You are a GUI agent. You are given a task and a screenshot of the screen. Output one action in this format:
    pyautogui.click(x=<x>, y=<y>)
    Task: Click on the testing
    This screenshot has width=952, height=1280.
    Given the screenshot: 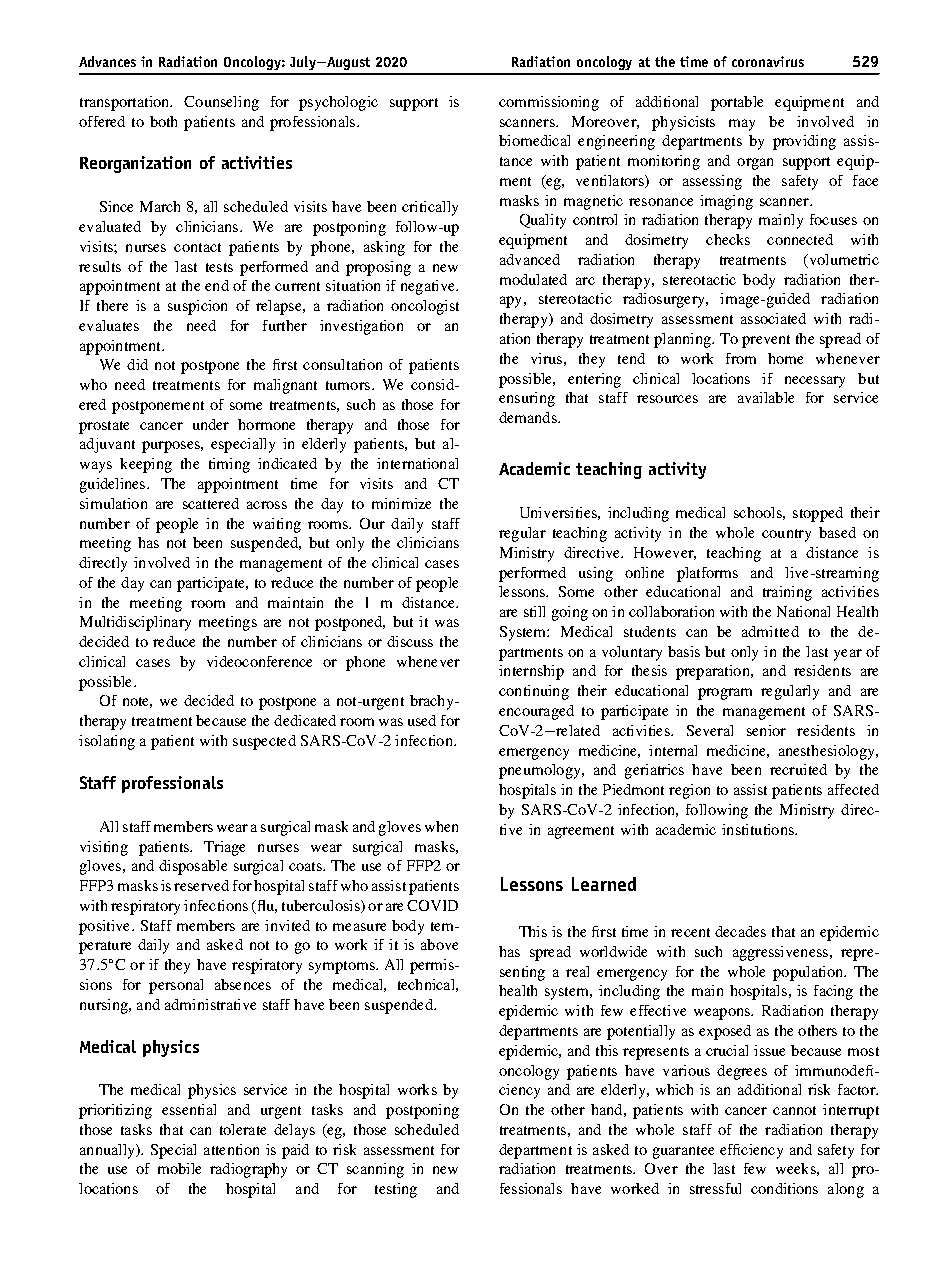 What is the action you would take?
    pyautogui.click(x=396, y=1190)
